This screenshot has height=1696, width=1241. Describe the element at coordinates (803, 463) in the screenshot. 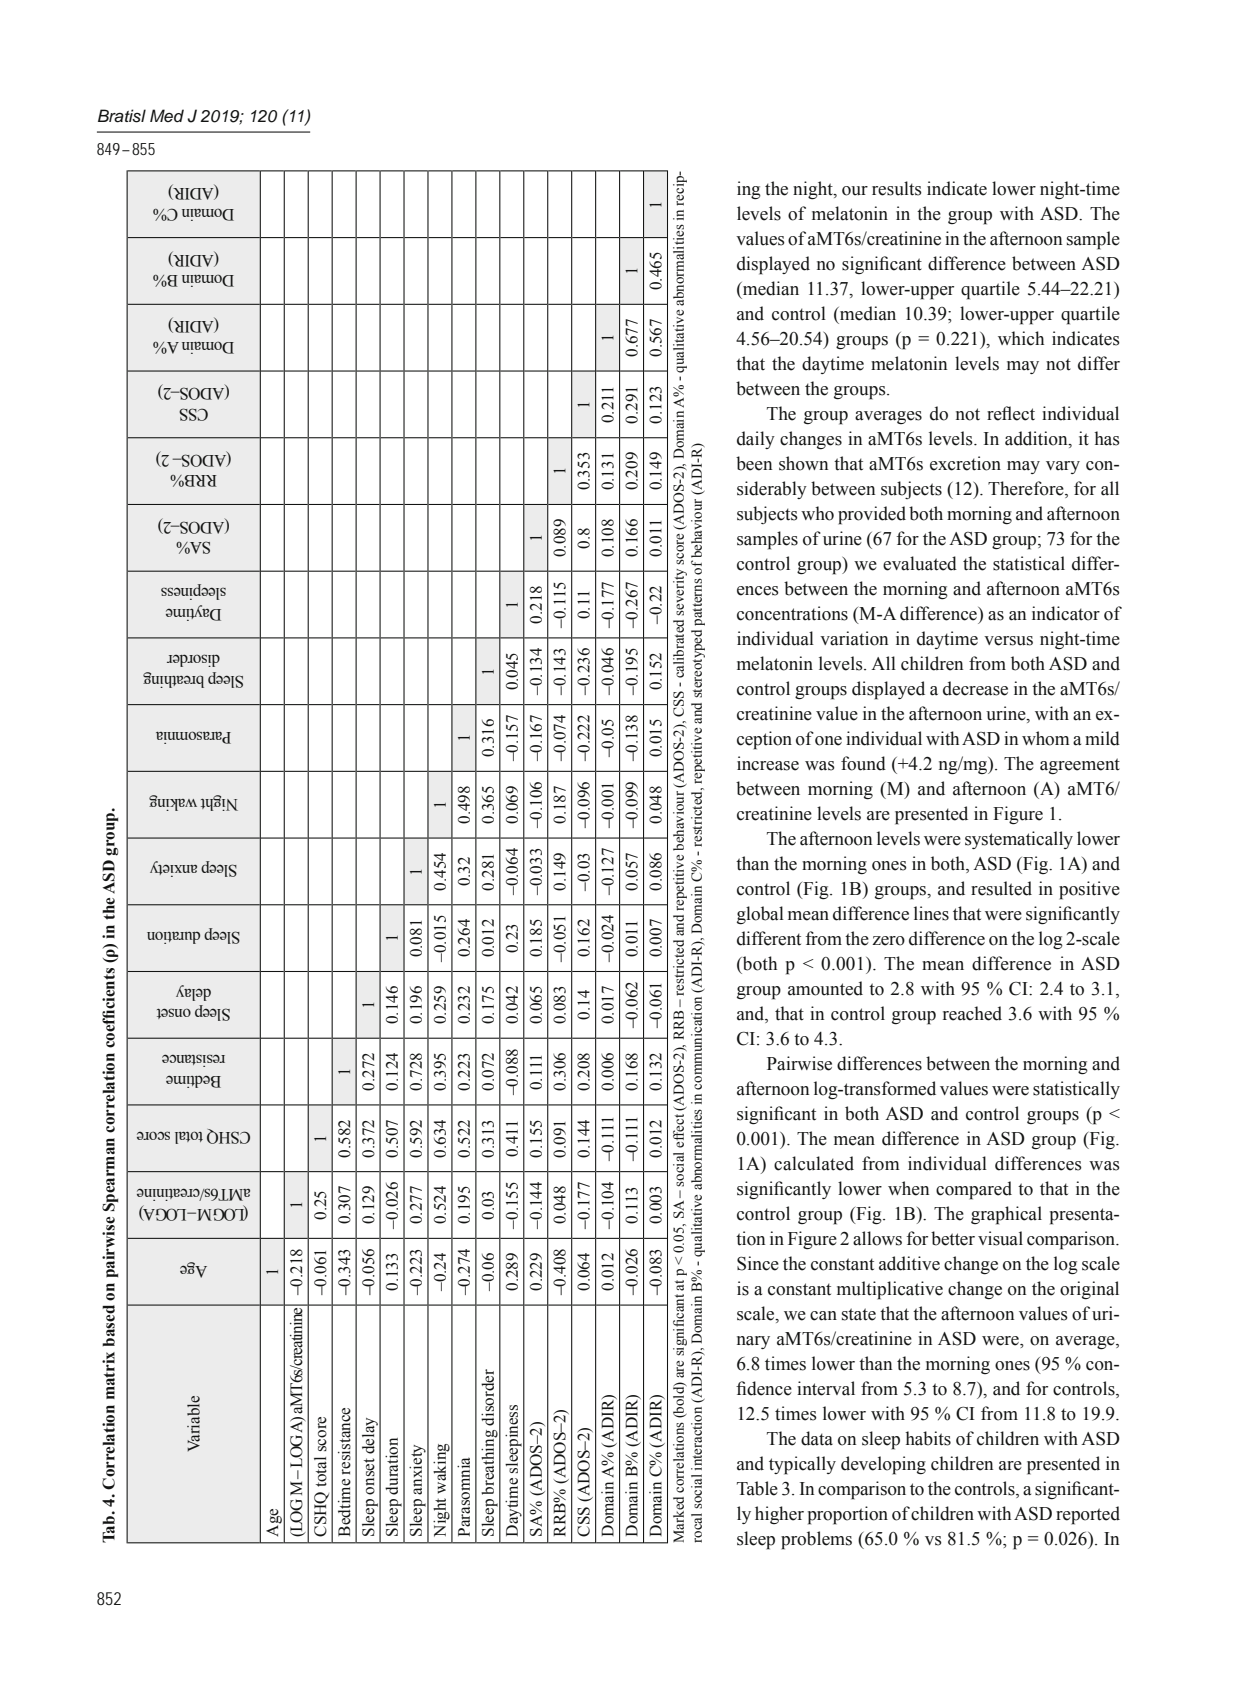

I see `shown` at that location.
